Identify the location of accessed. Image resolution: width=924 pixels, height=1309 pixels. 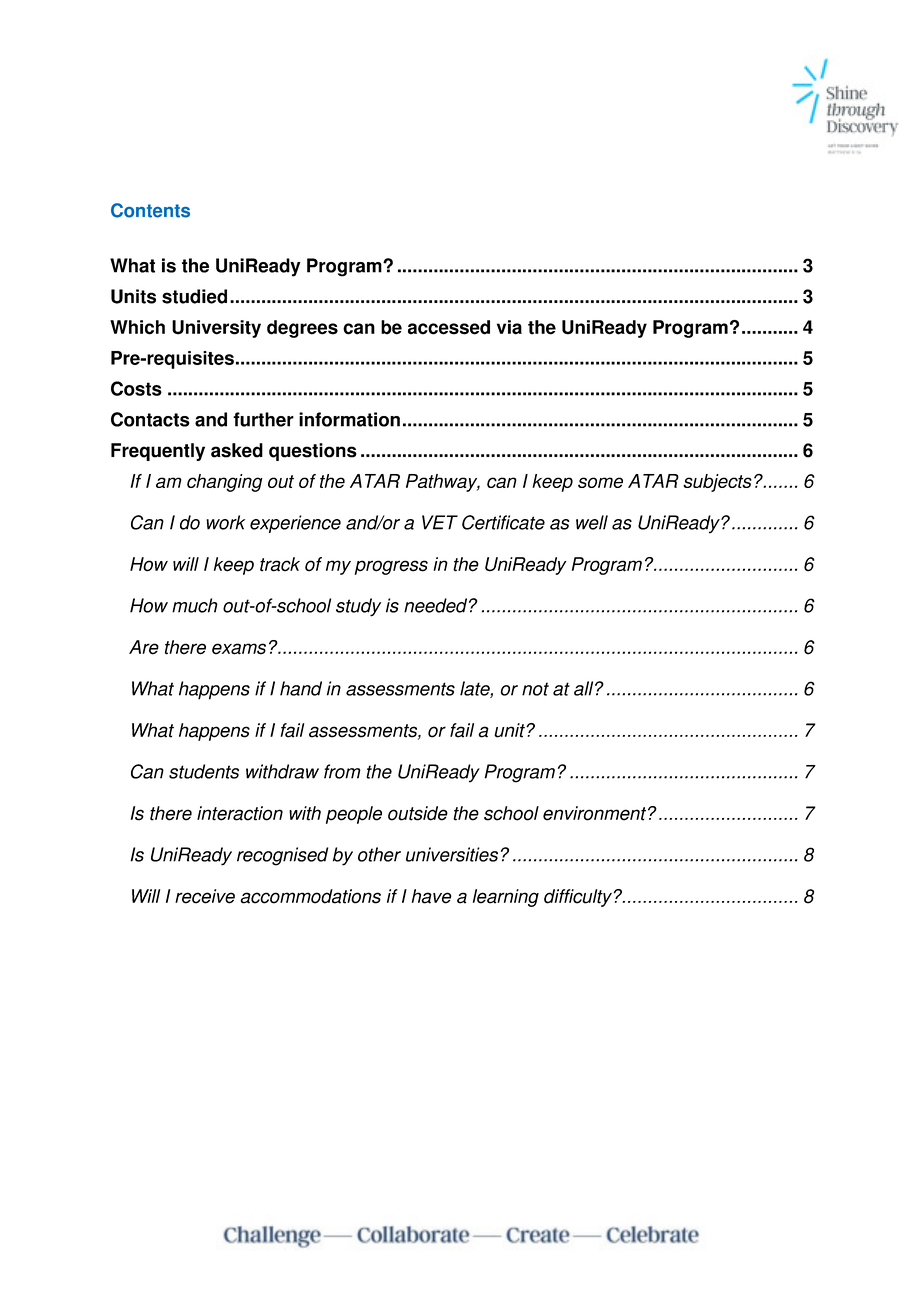
(449, 327).
